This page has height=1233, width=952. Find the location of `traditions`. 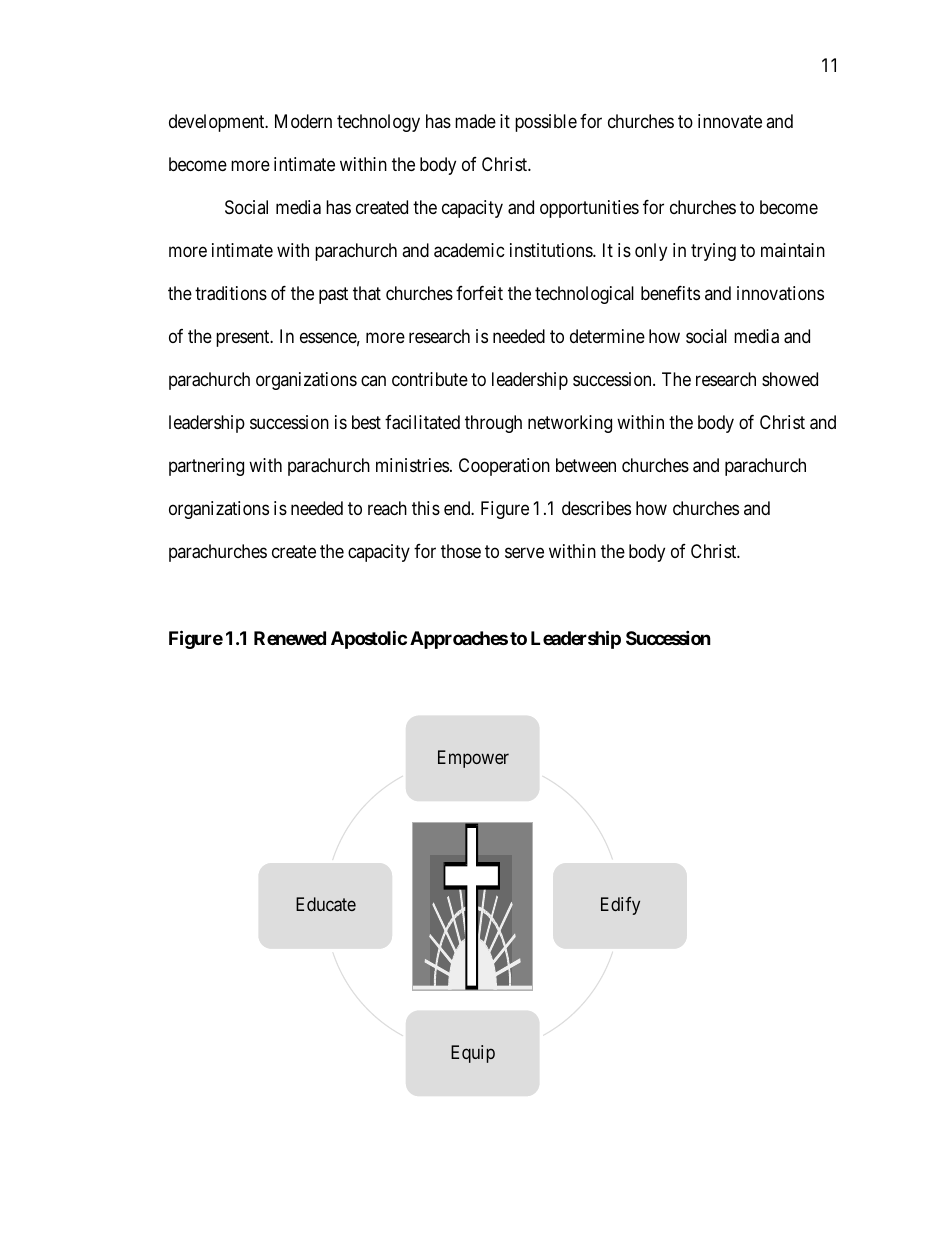

traditions is located at coordinates (231, 293).
